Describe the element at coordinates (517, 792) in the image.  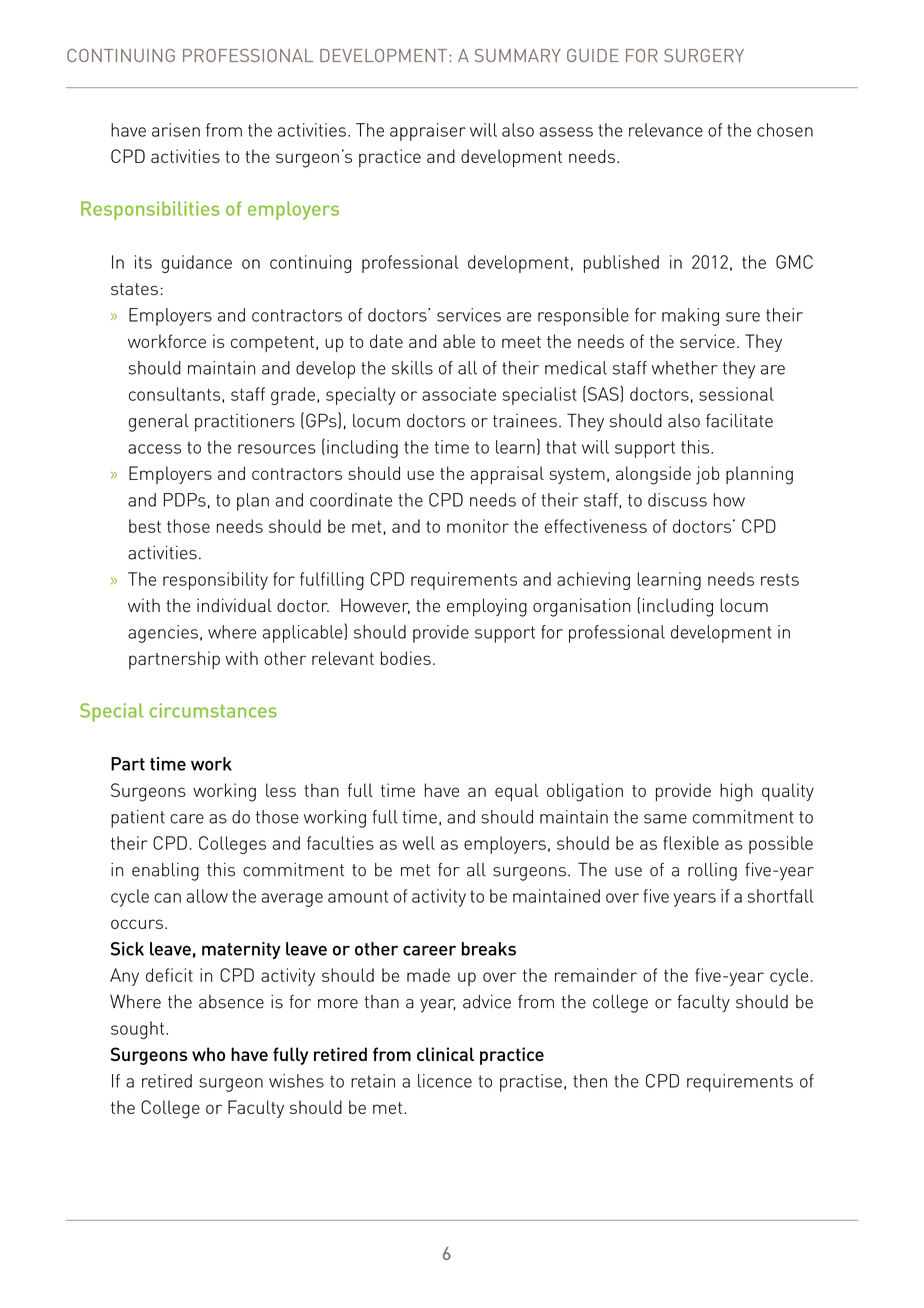
I see `equal` at that location.
